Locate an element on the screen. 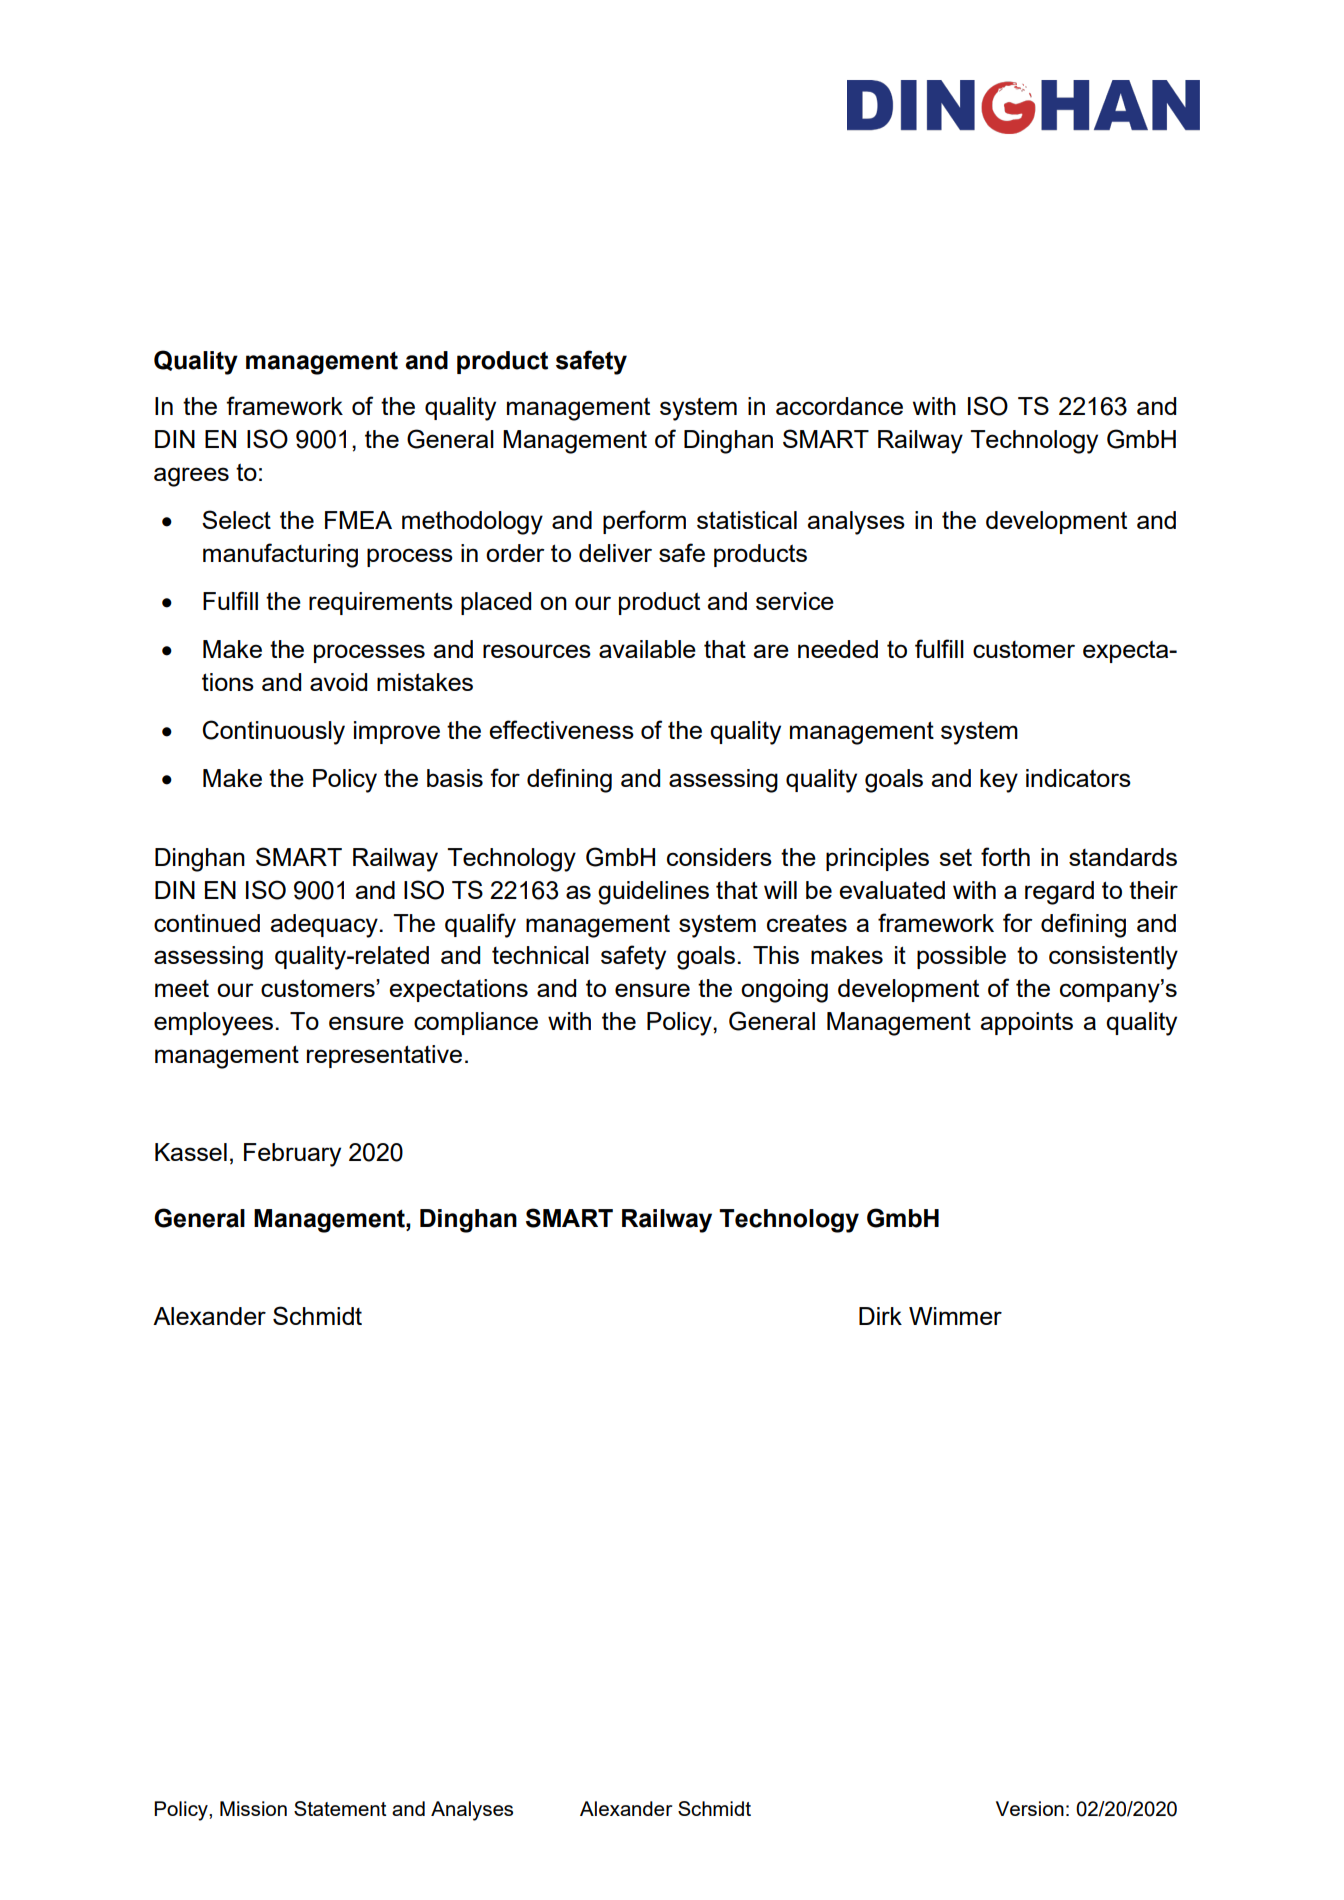  Wimmer is located at coordinates (955, 1316).
